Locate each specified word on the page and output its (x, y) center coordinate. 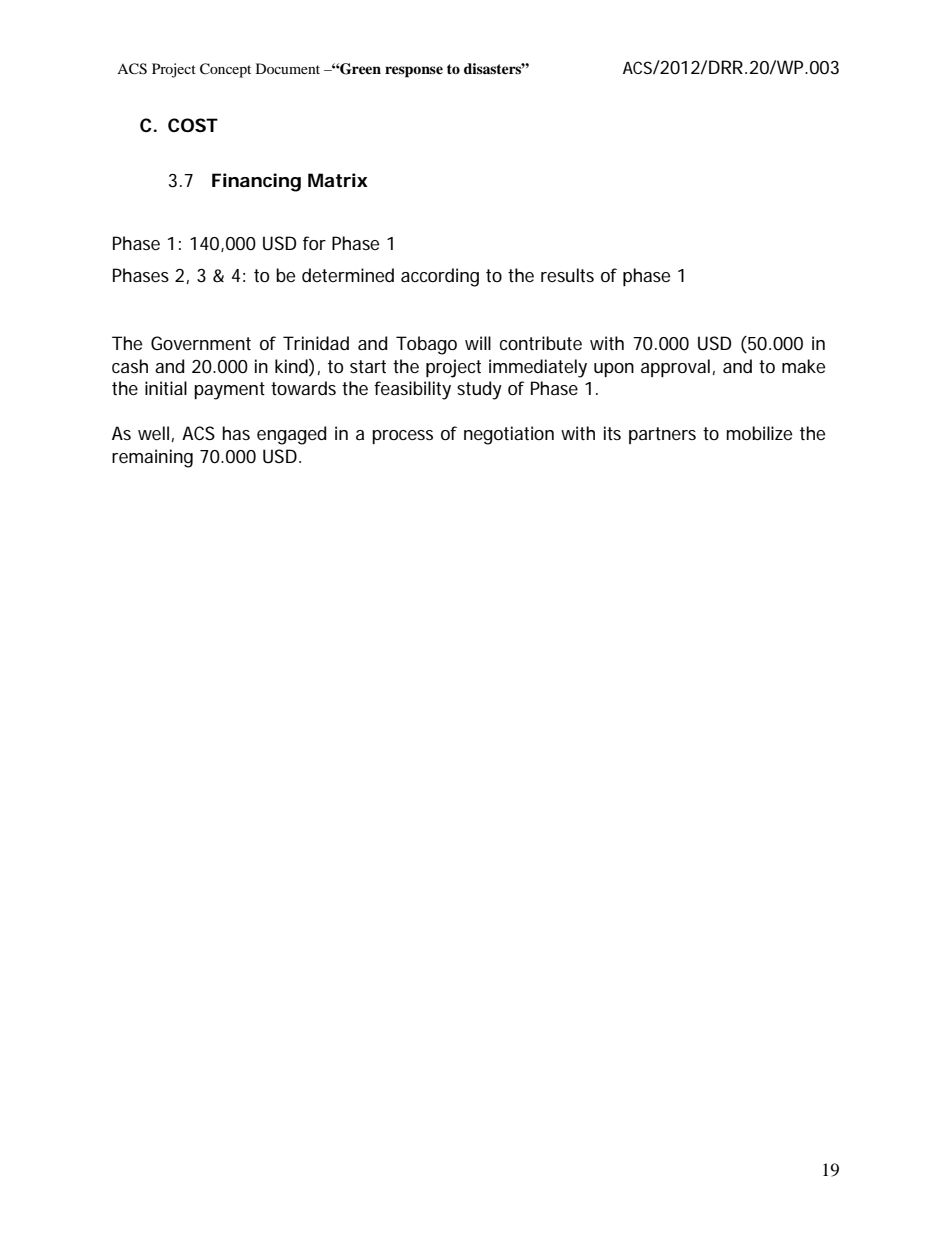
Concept (225, 70)
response (414, 72)
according (440, 277)
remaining (152, 458)
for (314, 243)
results (567, 275)
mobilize (759, 433)
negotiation (509, 435)
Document (288, 68)
